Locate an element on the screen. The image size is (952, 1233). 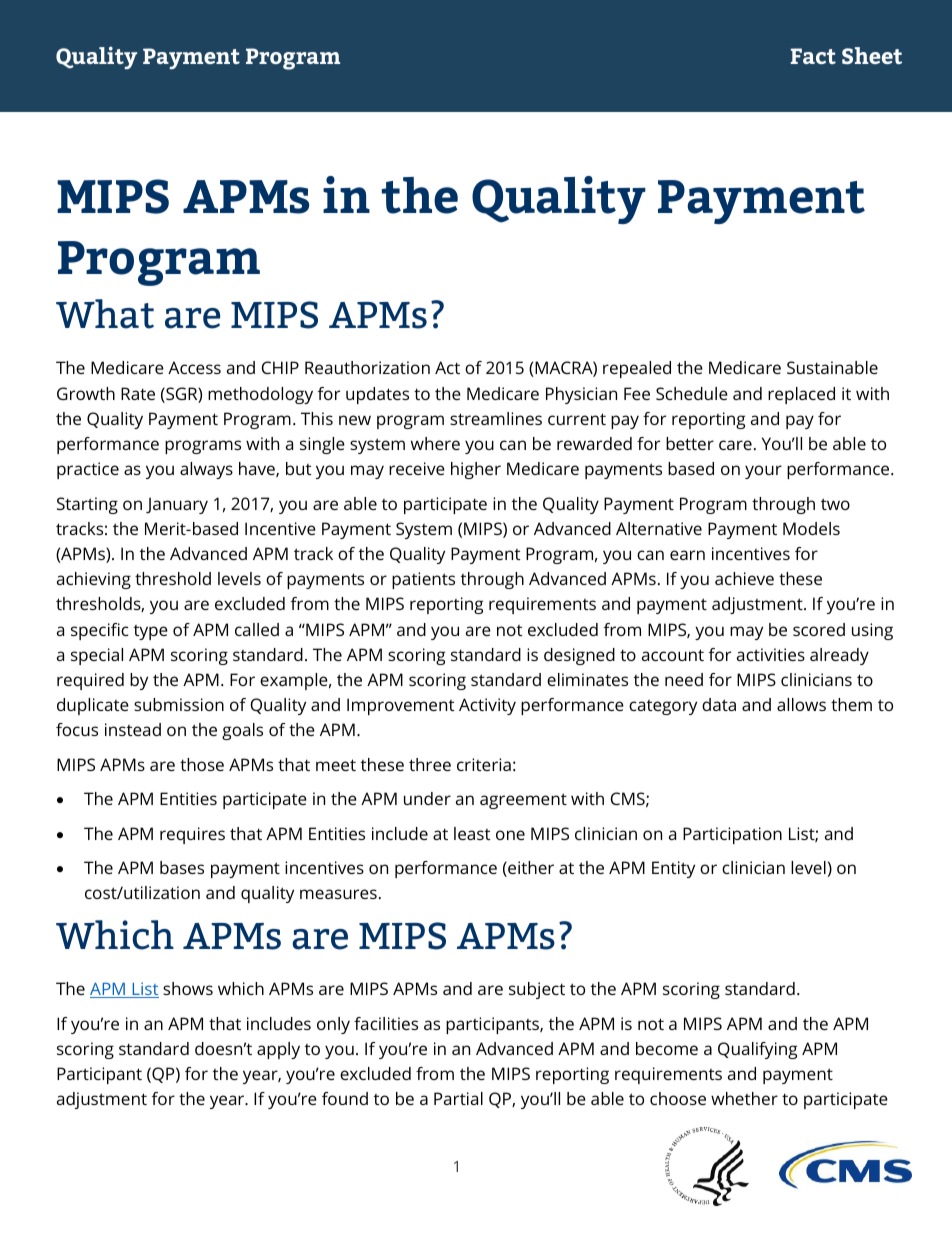
instead is located at coordinates (133, 729).
